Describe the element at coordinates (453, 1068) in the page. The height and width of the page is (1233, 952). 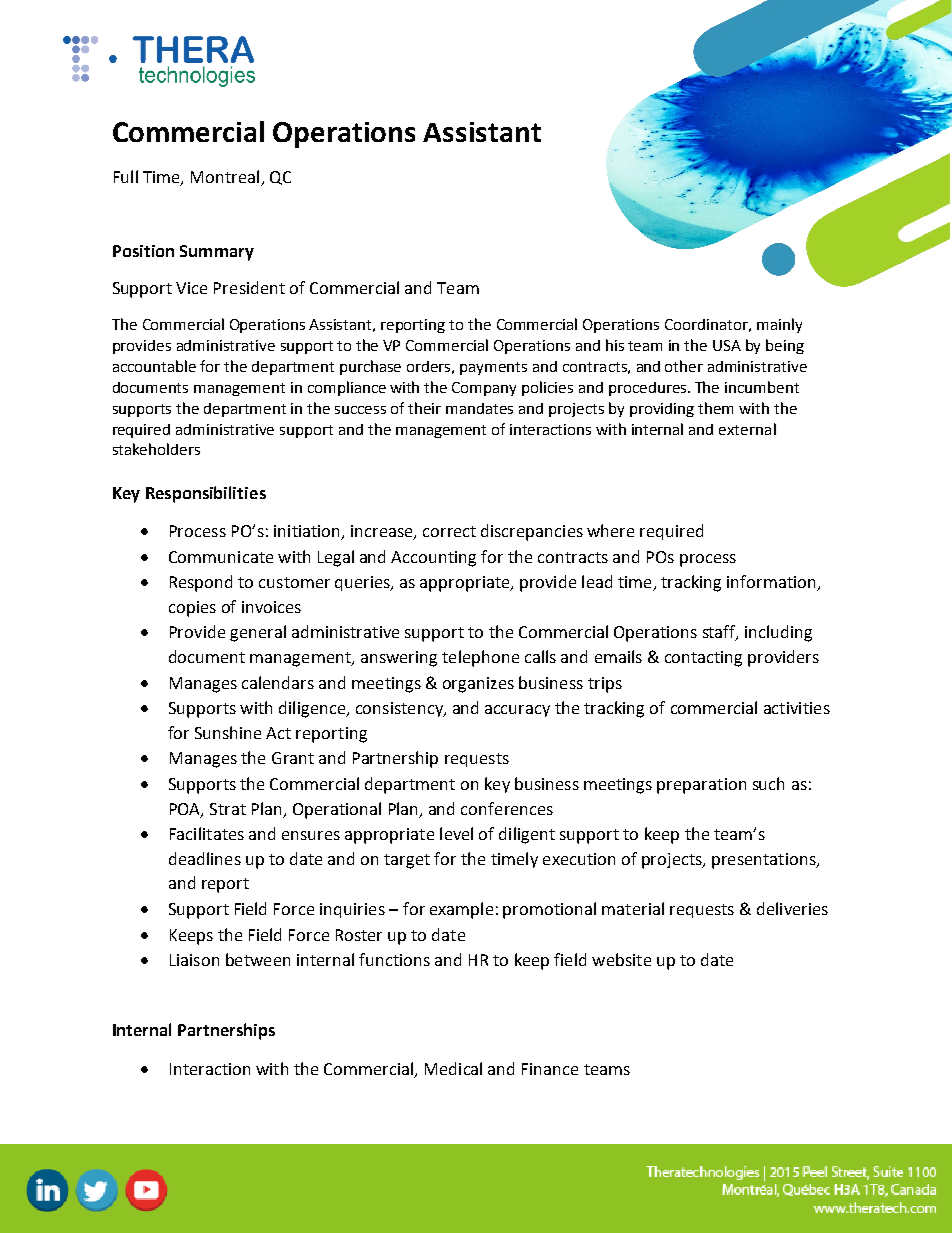
I see `Medical` at that location.
